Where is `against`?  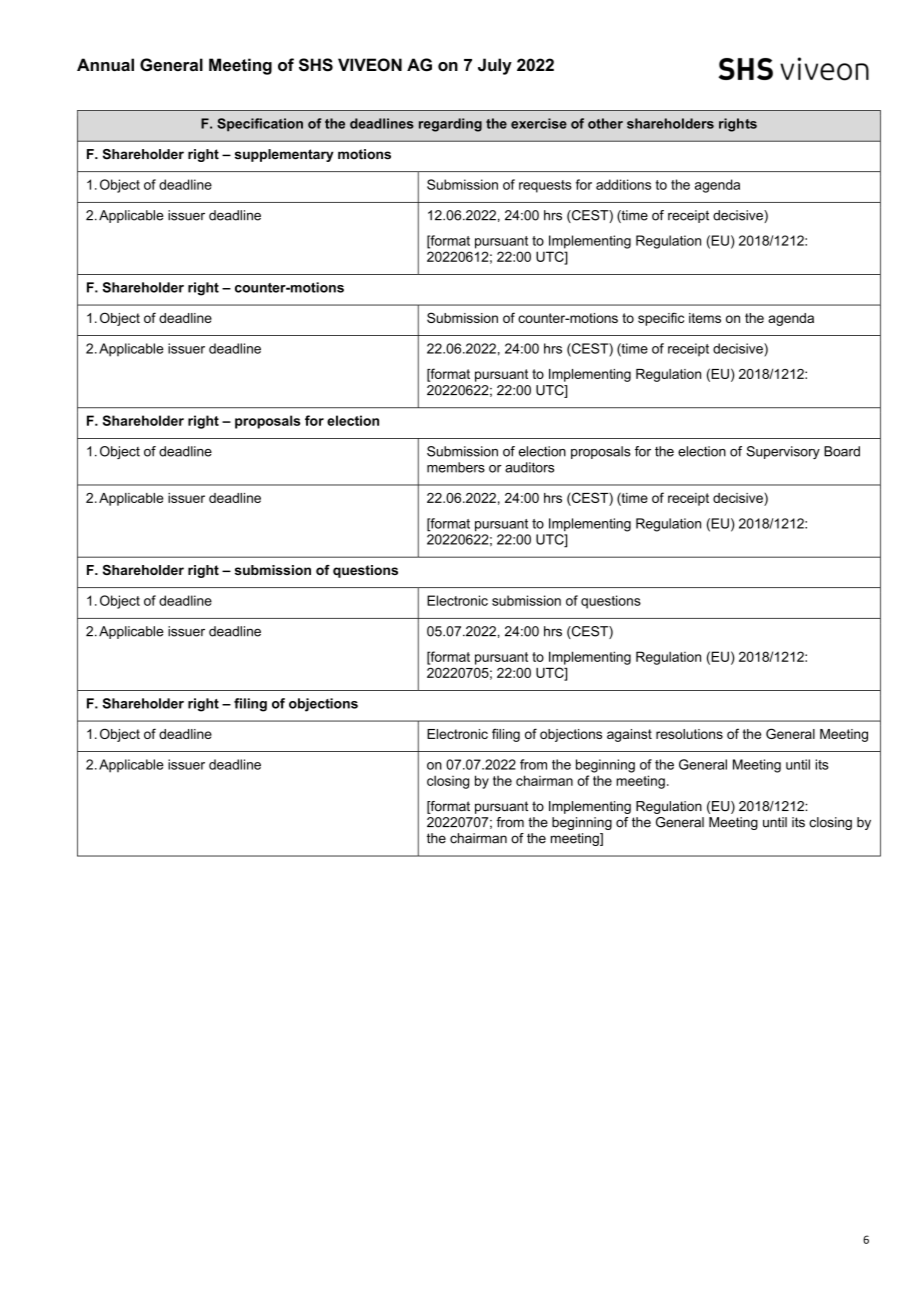
against is located at coordinates (629, 735).
